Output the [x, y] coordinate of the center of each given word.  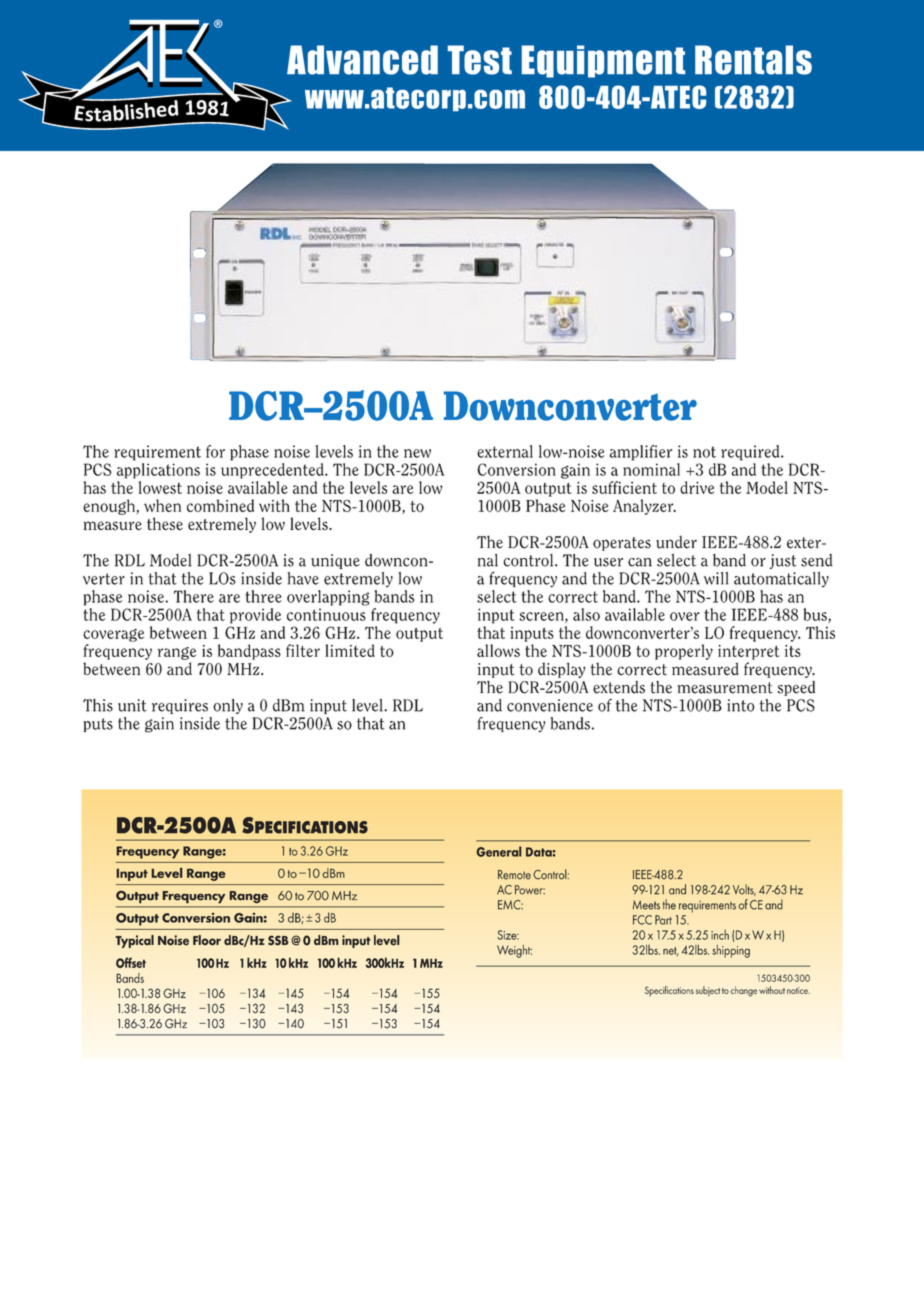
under [676, 542]
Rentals [753, 60]
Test [480, 60]
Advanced [362, 60]
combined [220, 505]
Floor [207, 940]
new [417, 453]
